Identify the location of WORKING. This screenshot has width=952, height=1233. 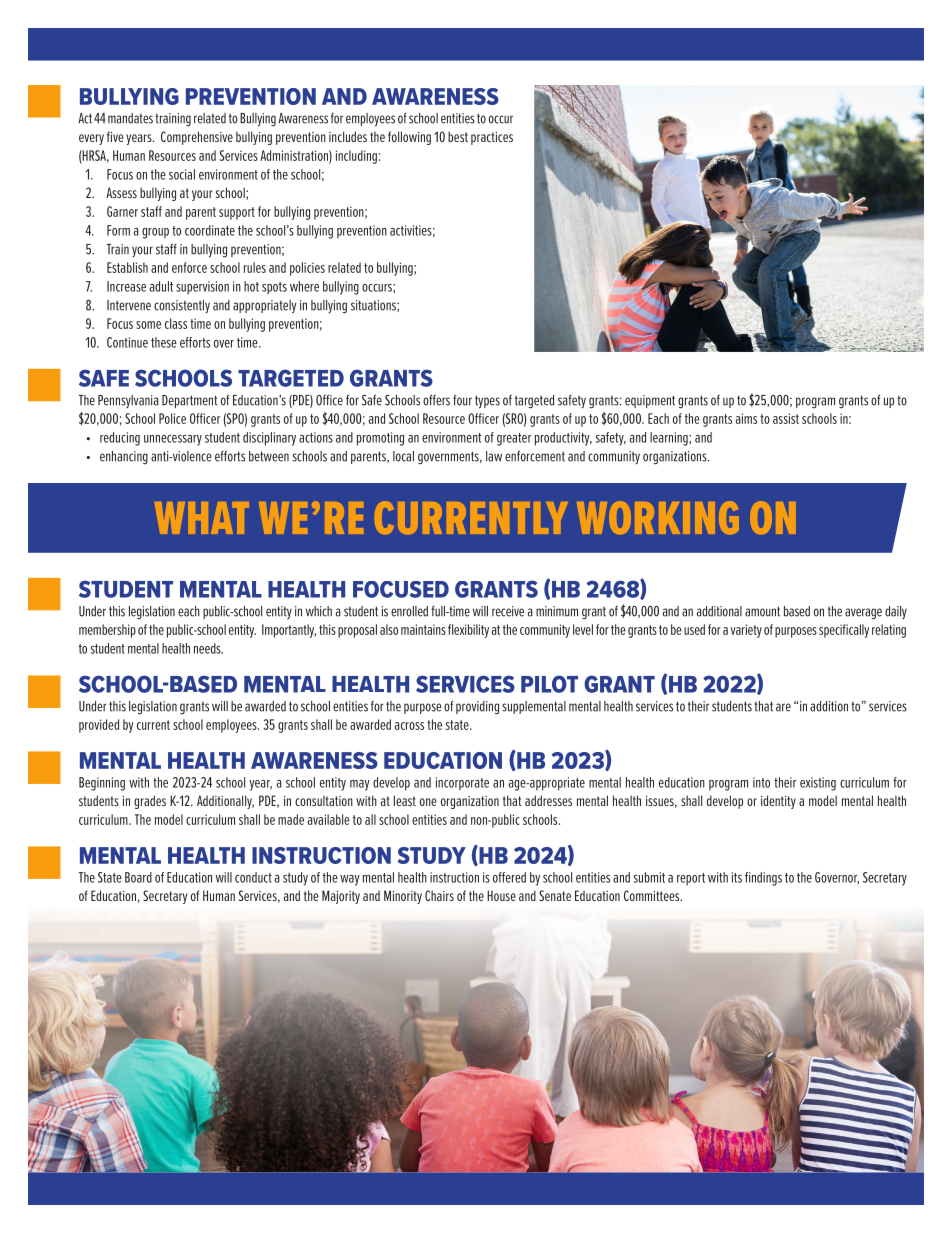
(658, 517).
